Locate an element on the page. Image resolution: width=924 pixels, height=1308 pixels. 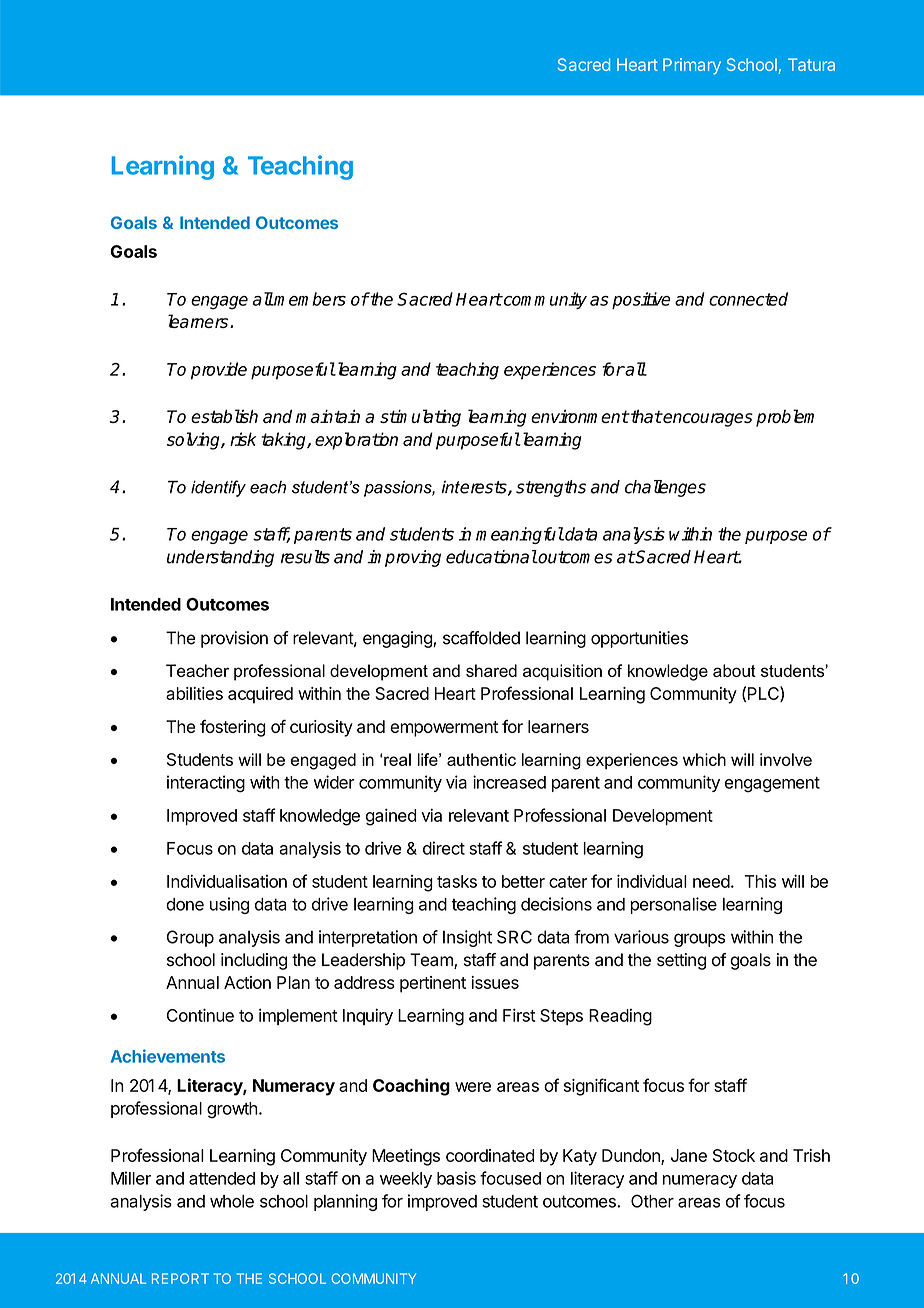
authentic is located at coordinates (481, 759).
